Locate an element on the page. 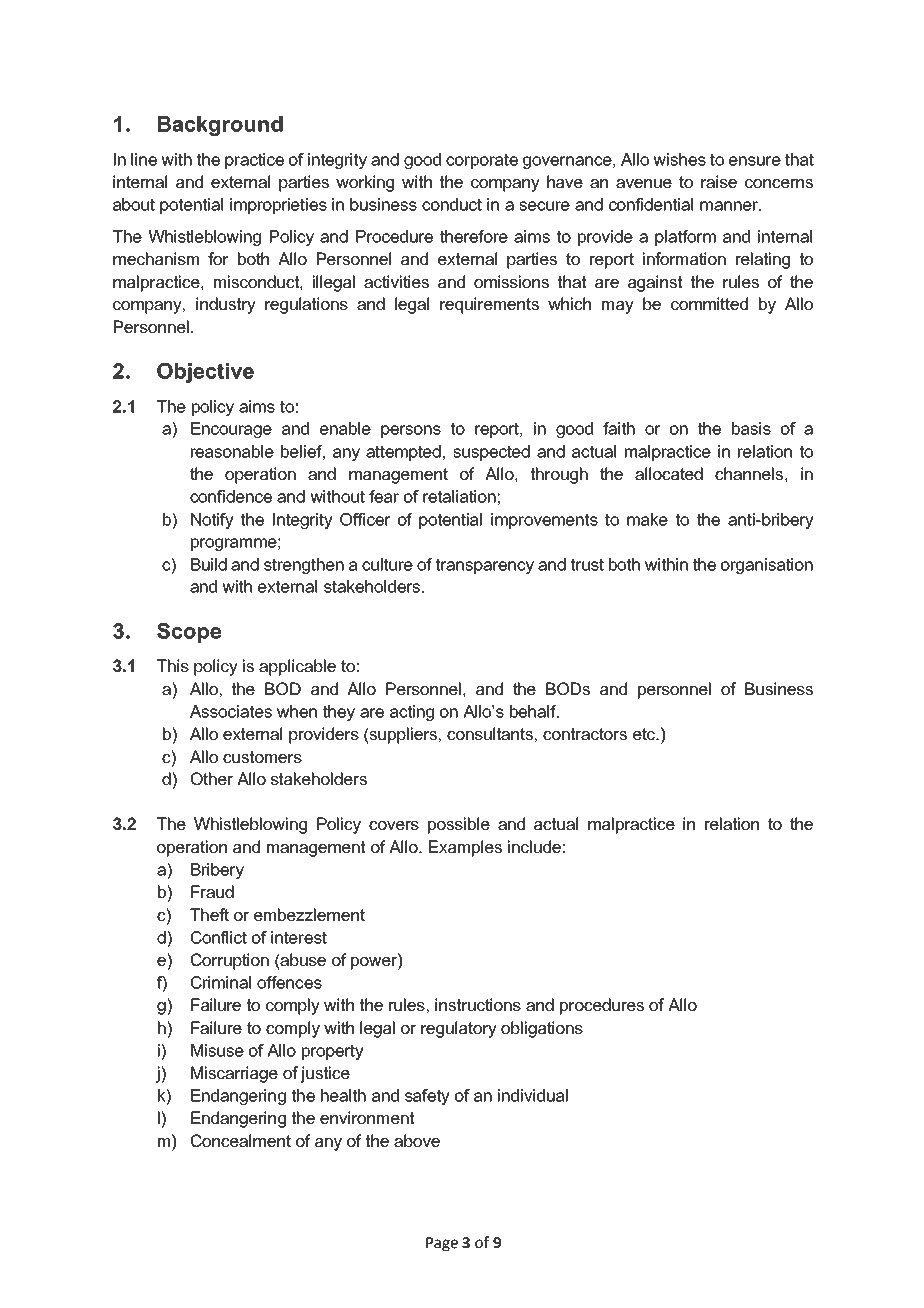 This image has width=924, height=1308. Background is located at coordinates (220, 126).
